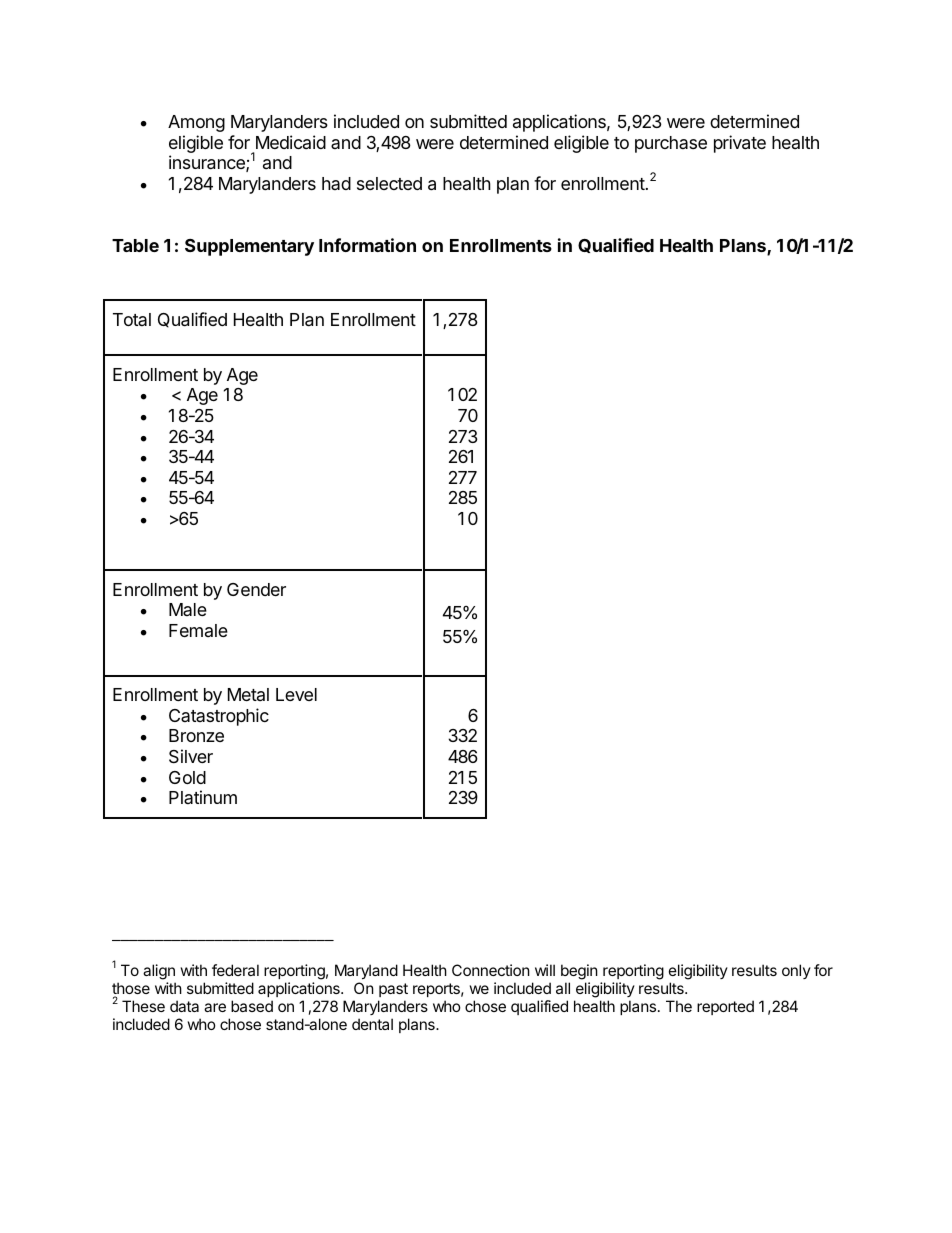 The image size is (952, 1233). Describe the element at coordinates (296, 694) in the page. I see `Level` at that location.
